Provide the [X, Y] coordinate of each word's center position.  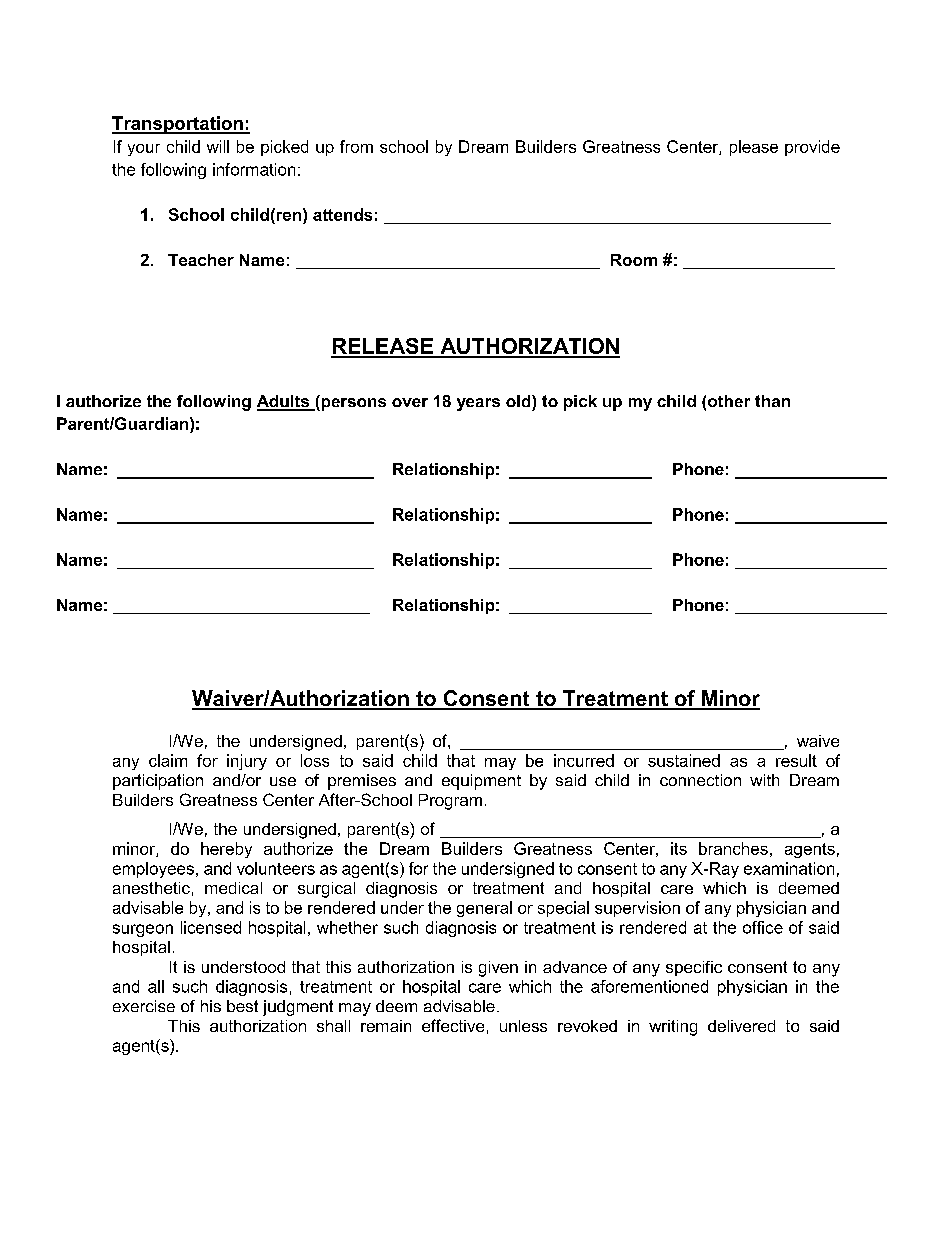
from [356, 146]
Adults [284, 402]
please [754, 148]
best [242, 1006]
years [478, 404]
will [218, 146]
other [729, 401]
